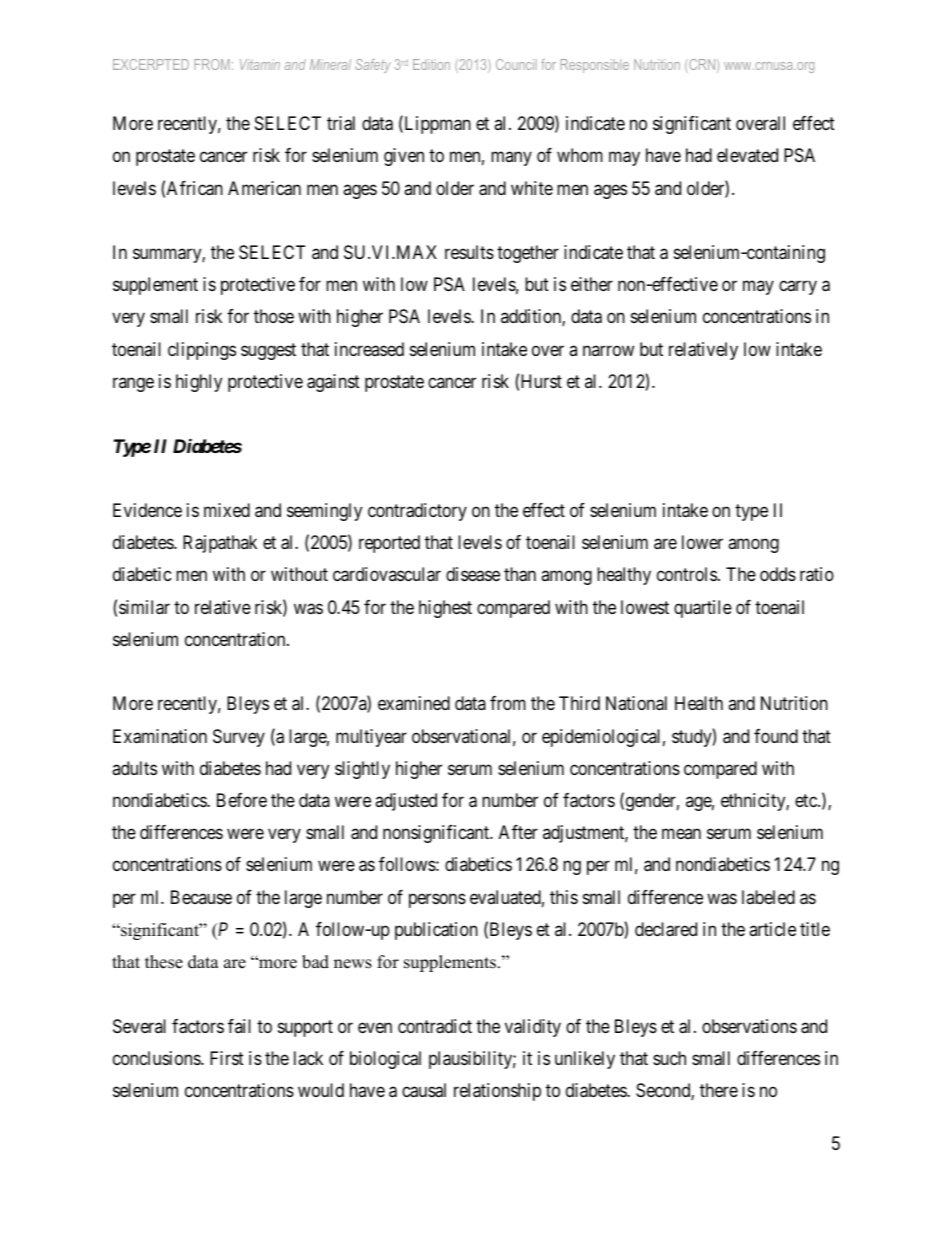  What do you see at coordinates (369, 349) in the screenshot?
I see `increased` at bounding box center [369, 349].
